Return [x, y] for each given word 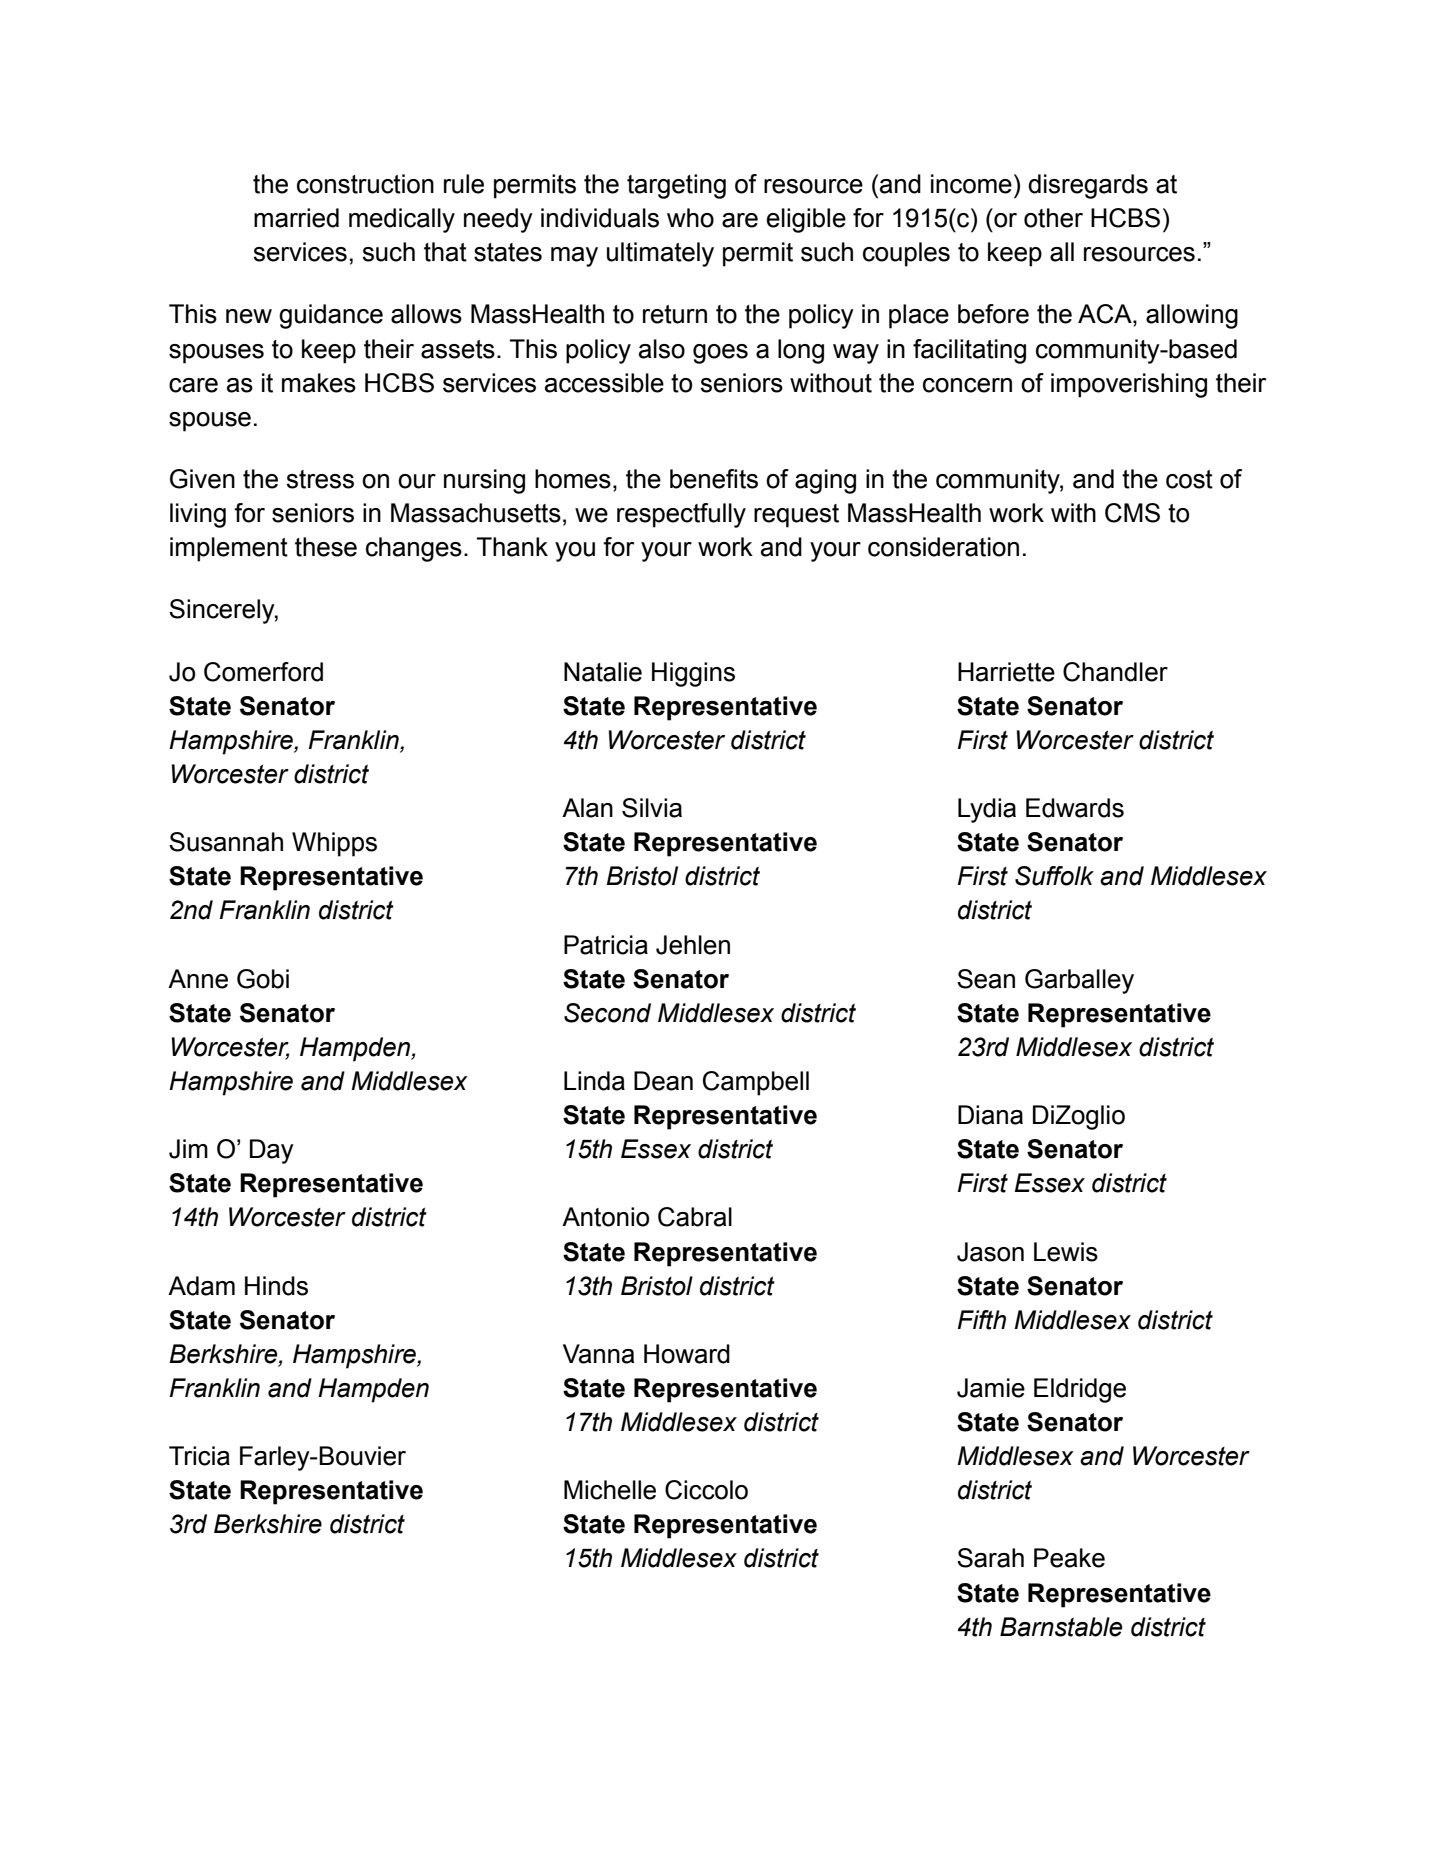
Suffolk [1054, 876]
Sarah [990, 1558]
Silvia [652, 808]
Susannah [226, 842]
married [296, 218]
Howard [687, 1354]
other [1053, 218]
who [690, 218]
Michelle [610, 1490]
